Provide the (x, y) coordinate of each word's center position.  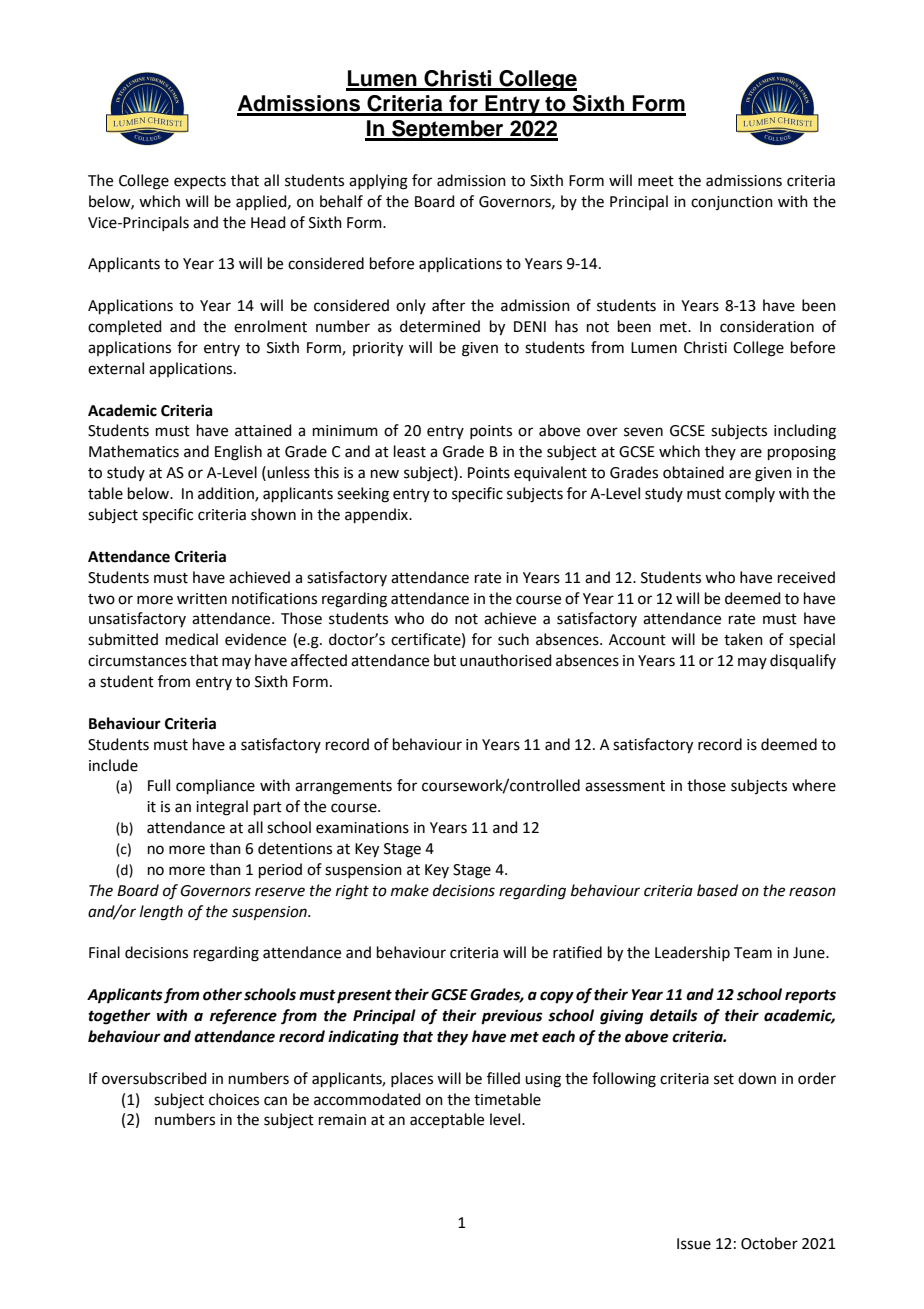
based (717, 890)
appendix (378, 515)
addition (227, 494)
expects (200, 182)
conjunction (732, 203)
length (161, 913)
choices (234, 1099)
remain (342, 1120)
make (410, 890)
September (448, 130)
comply (750, 494)
